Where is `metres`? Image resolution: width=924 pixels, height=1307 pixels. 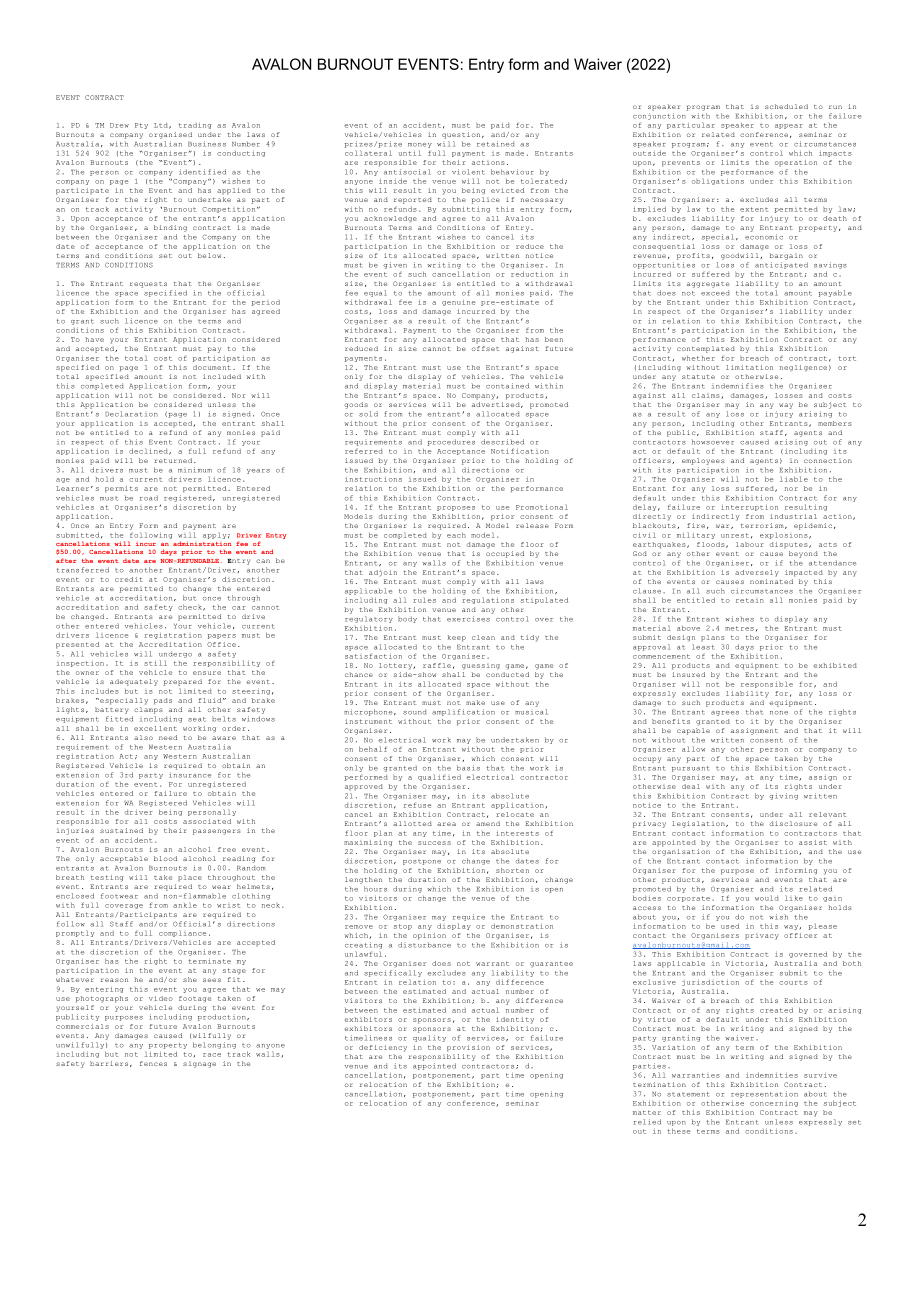 metres is located at coordinates (739, 628).
